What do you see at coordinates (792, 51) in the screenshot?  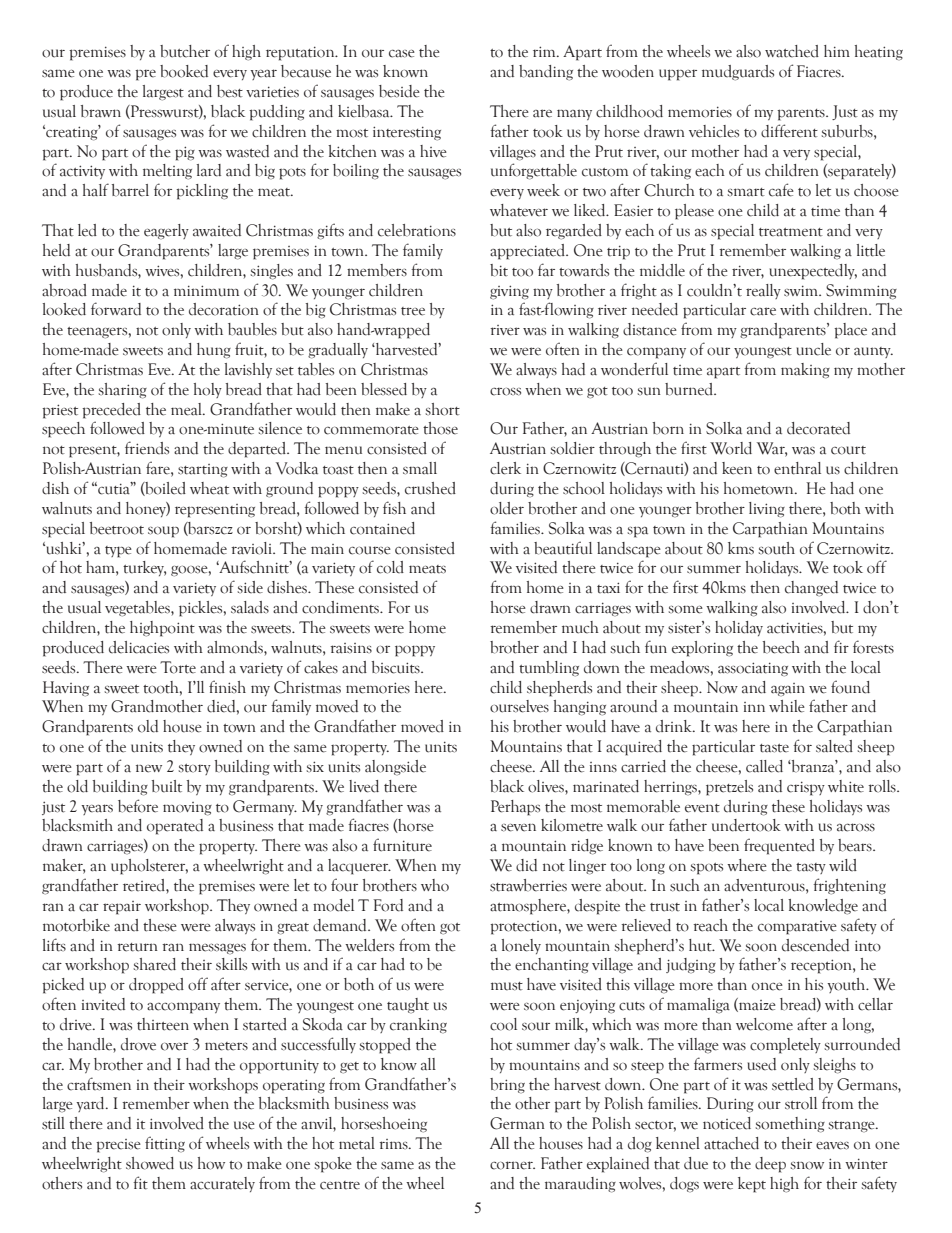 I see `watched` at bounding box center [792, 51].
